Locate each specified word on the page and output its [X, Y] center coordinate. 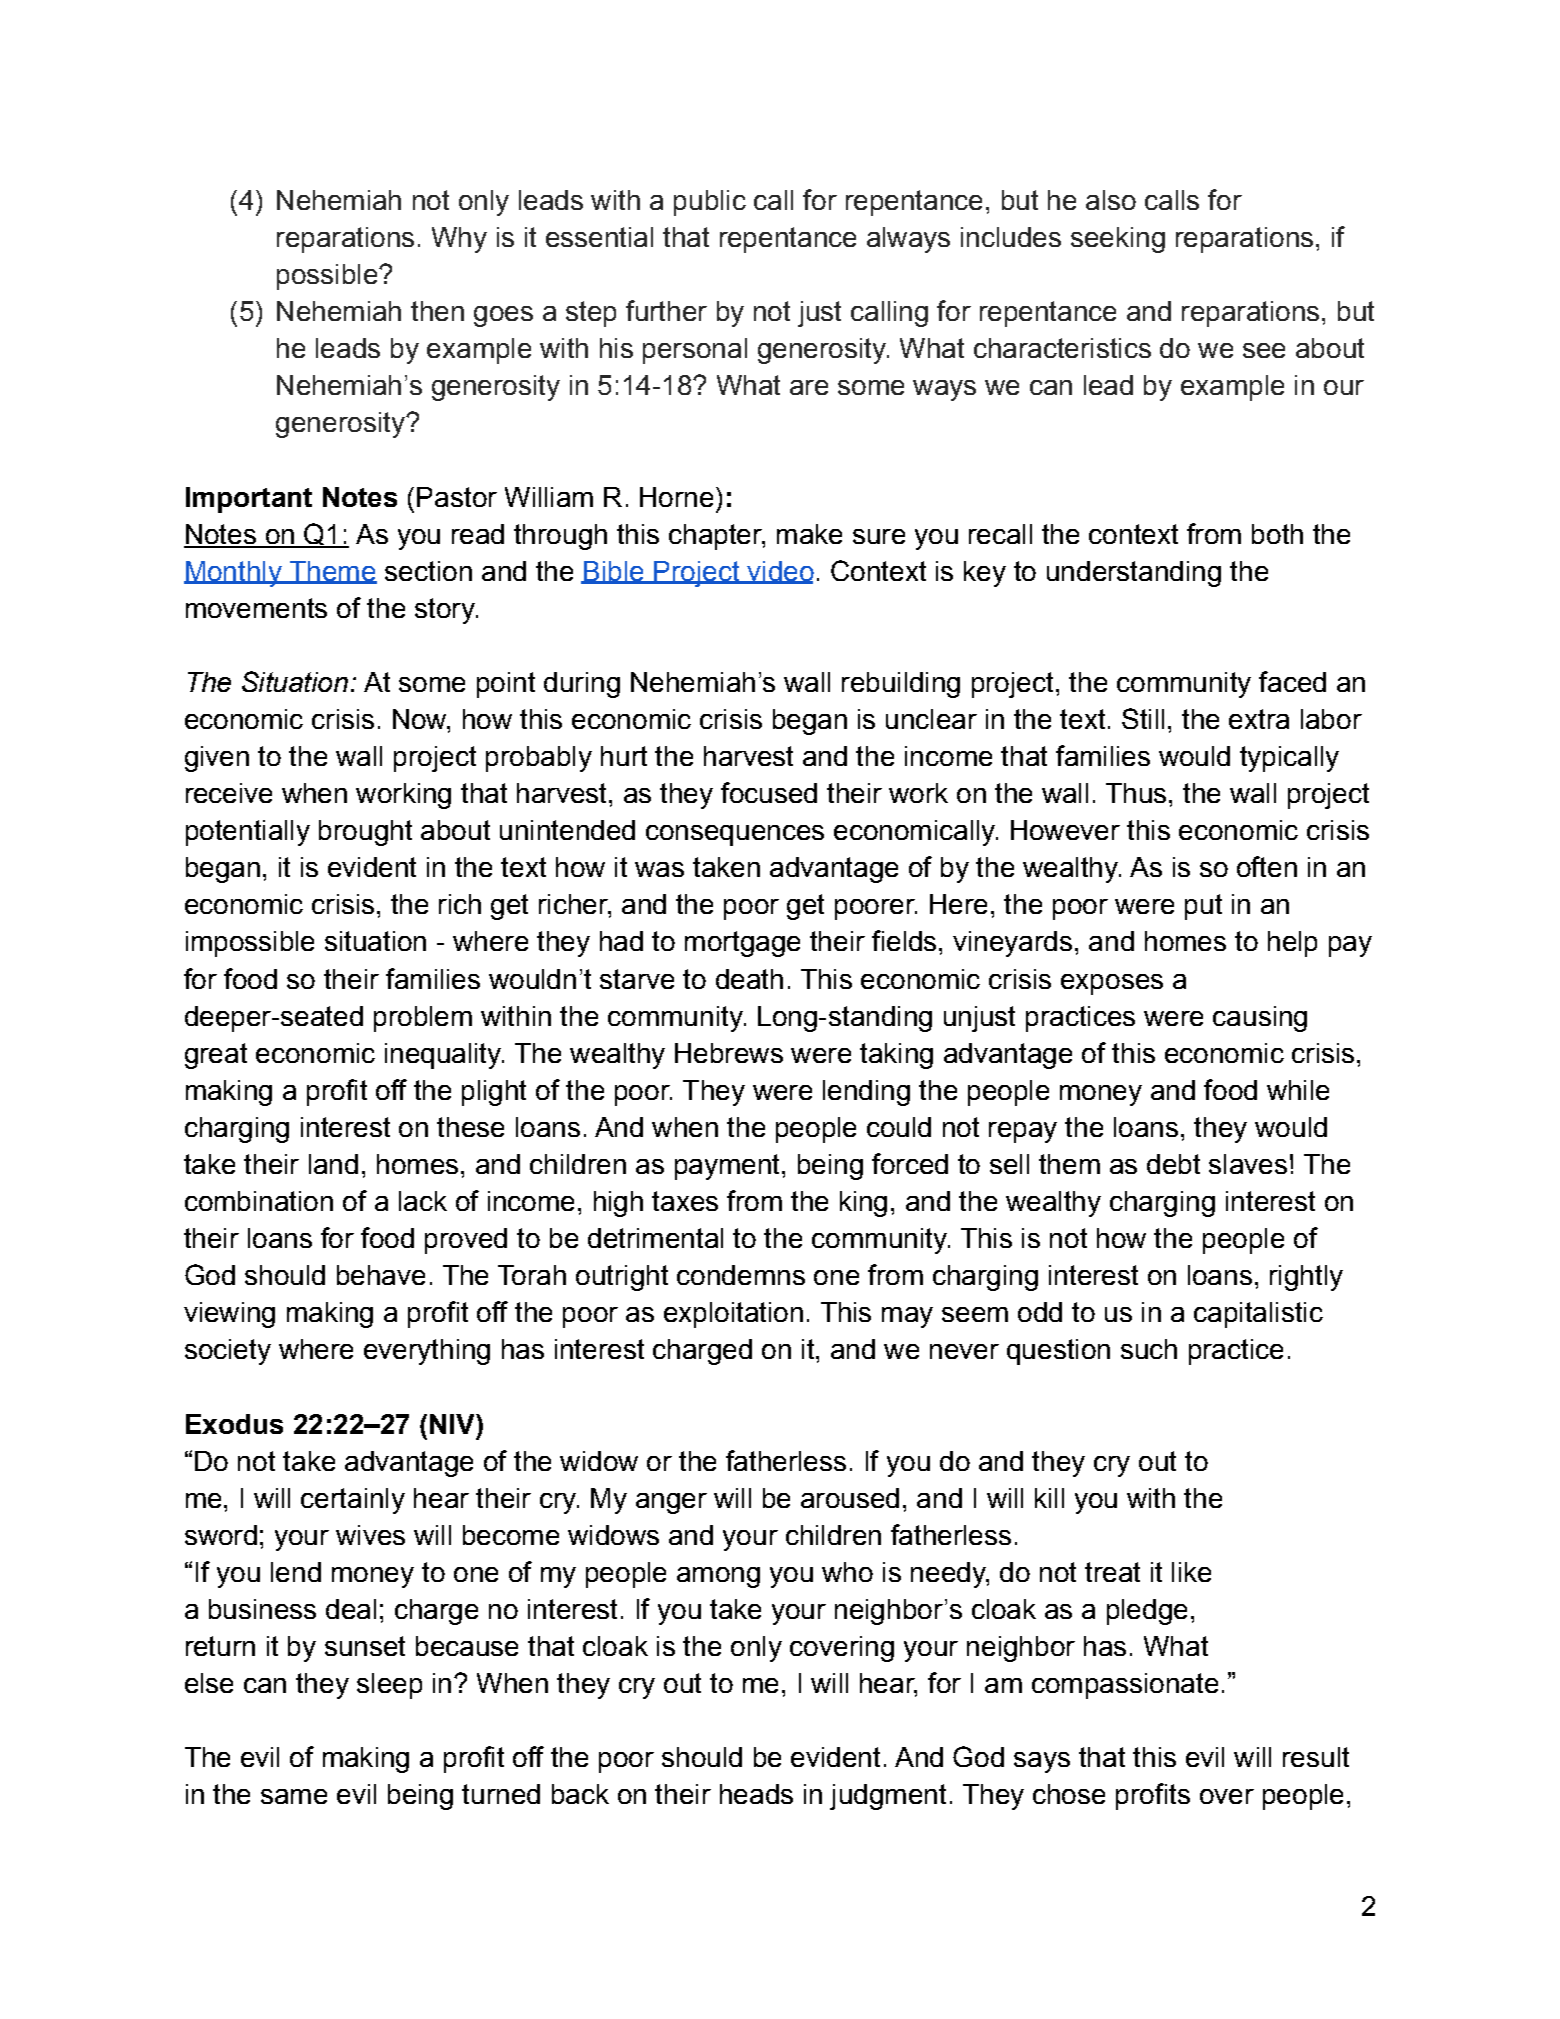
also [1111, 200]
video [779, 572]
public [710, 203]
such [1149, 1349]
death [749, 979]
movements [256, 608]
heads [756, 1794]
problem [423, 1019]
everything [427, 1352]
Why [459, 240]
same [294, 1796]
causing [1260, 1019]
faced [1292, 681]
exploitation [733, 1315]
